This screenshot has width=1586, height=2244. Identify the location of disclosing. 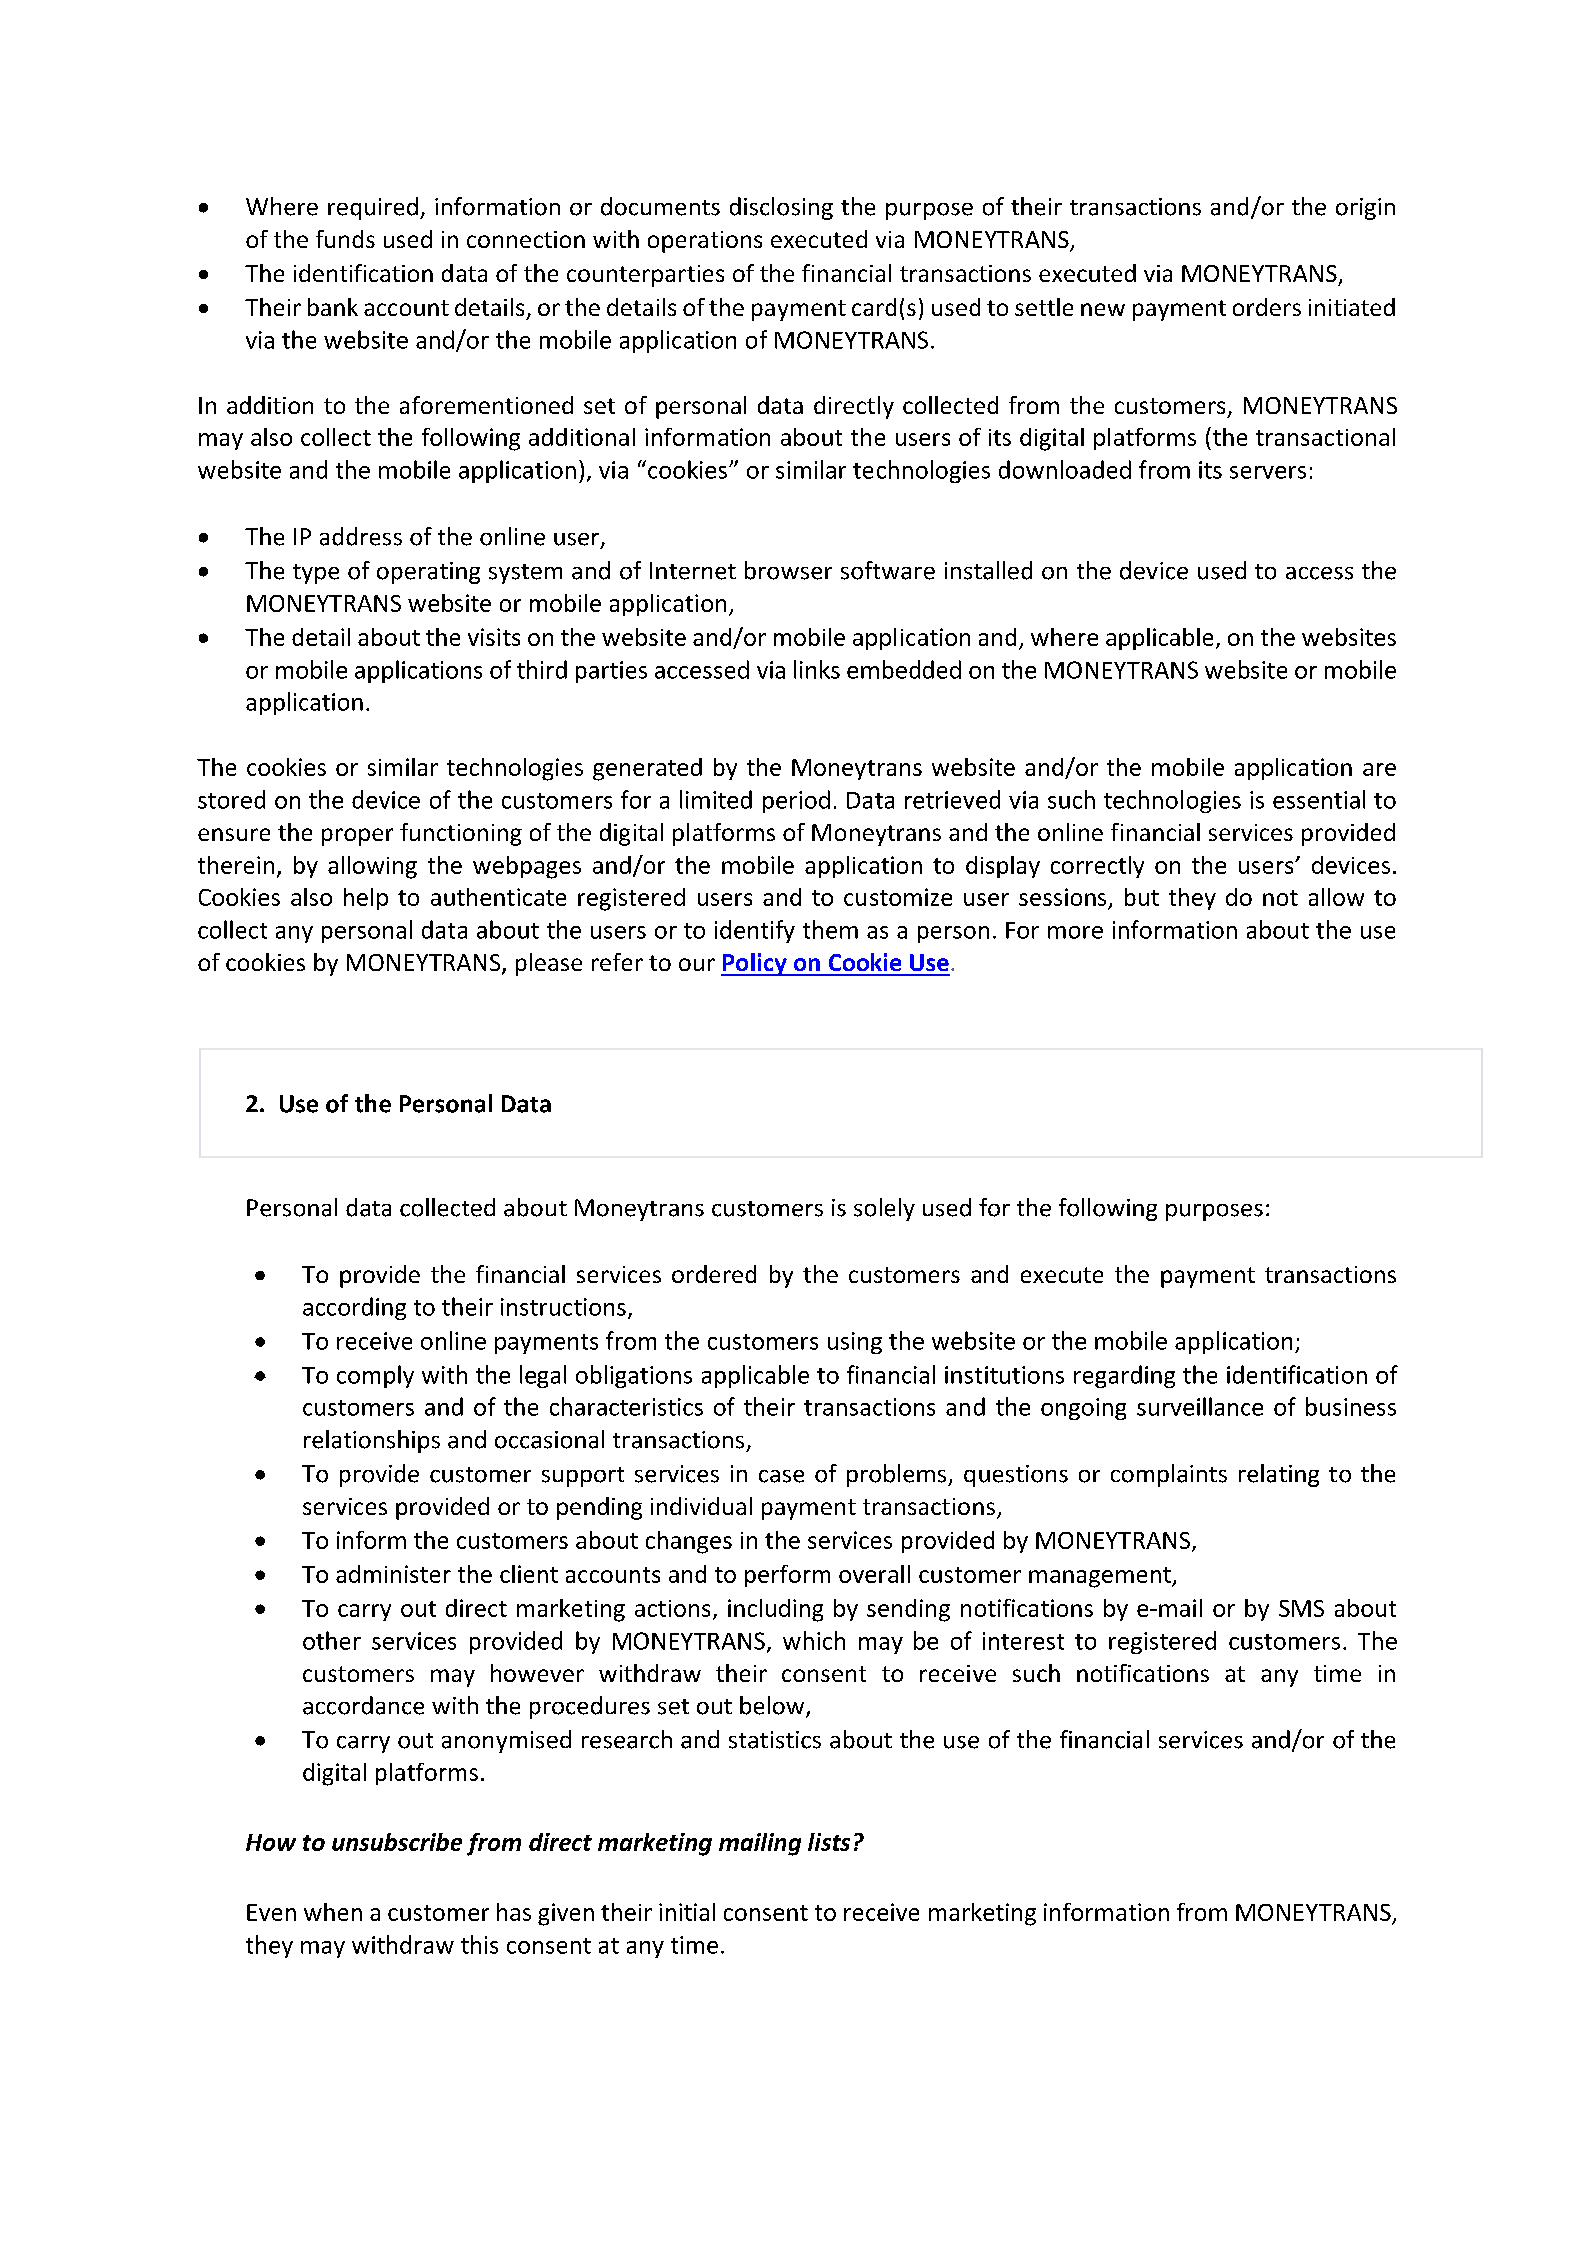
(781, 208).
